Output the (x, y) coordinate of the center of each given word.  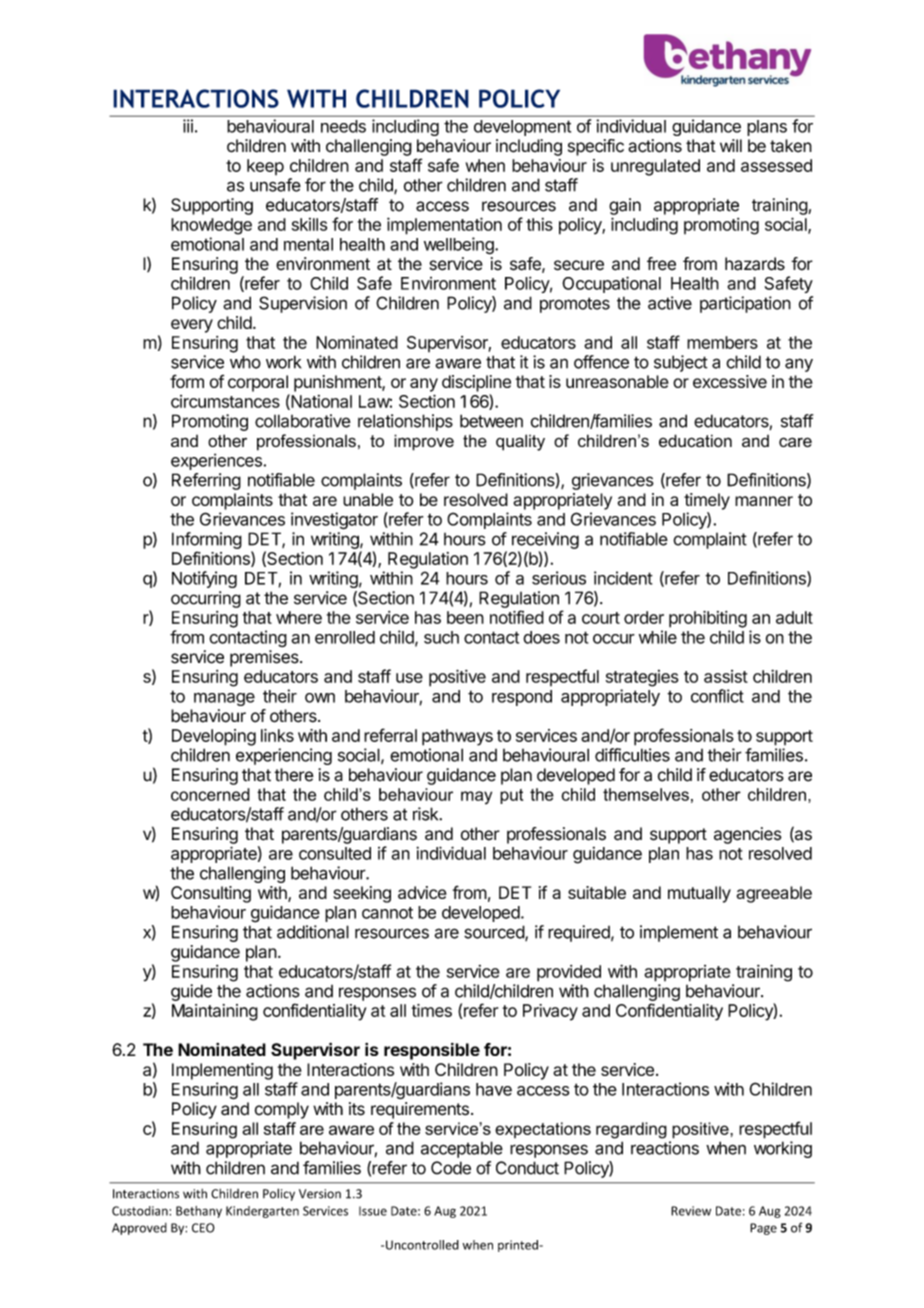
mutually (699, 894)
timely (707, 501)
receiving (545, 540)
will (731, 145)
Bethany (199, 1212)
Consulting (211, 894)
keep (265, 167)
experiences (217, 461)
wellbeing (460, 246)
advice (422, 892)
